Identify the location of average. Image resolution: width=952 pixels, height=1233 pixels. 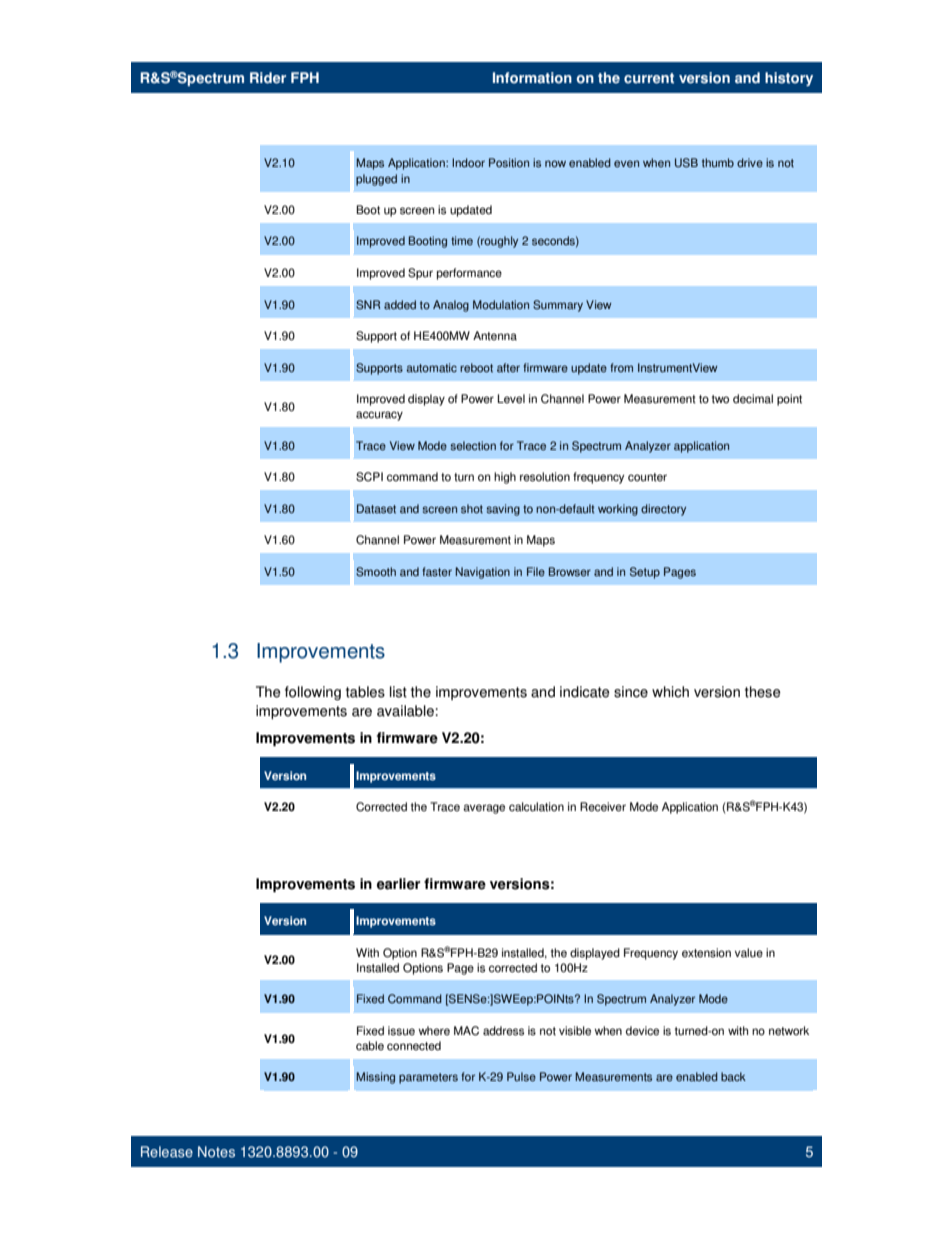
(484, 809).
